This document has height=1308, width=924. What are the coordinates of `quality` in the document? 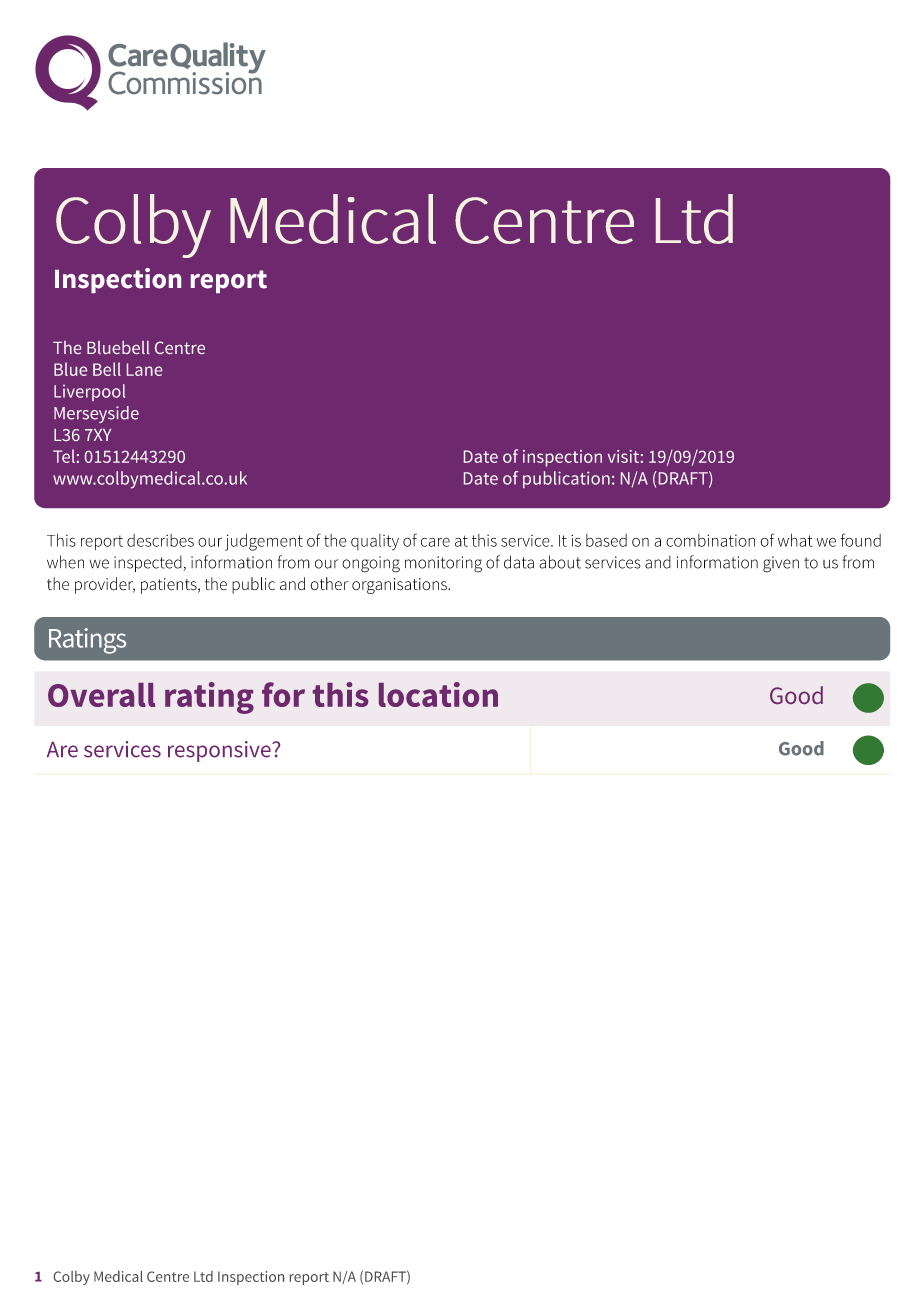 It's located at (375, 542).
